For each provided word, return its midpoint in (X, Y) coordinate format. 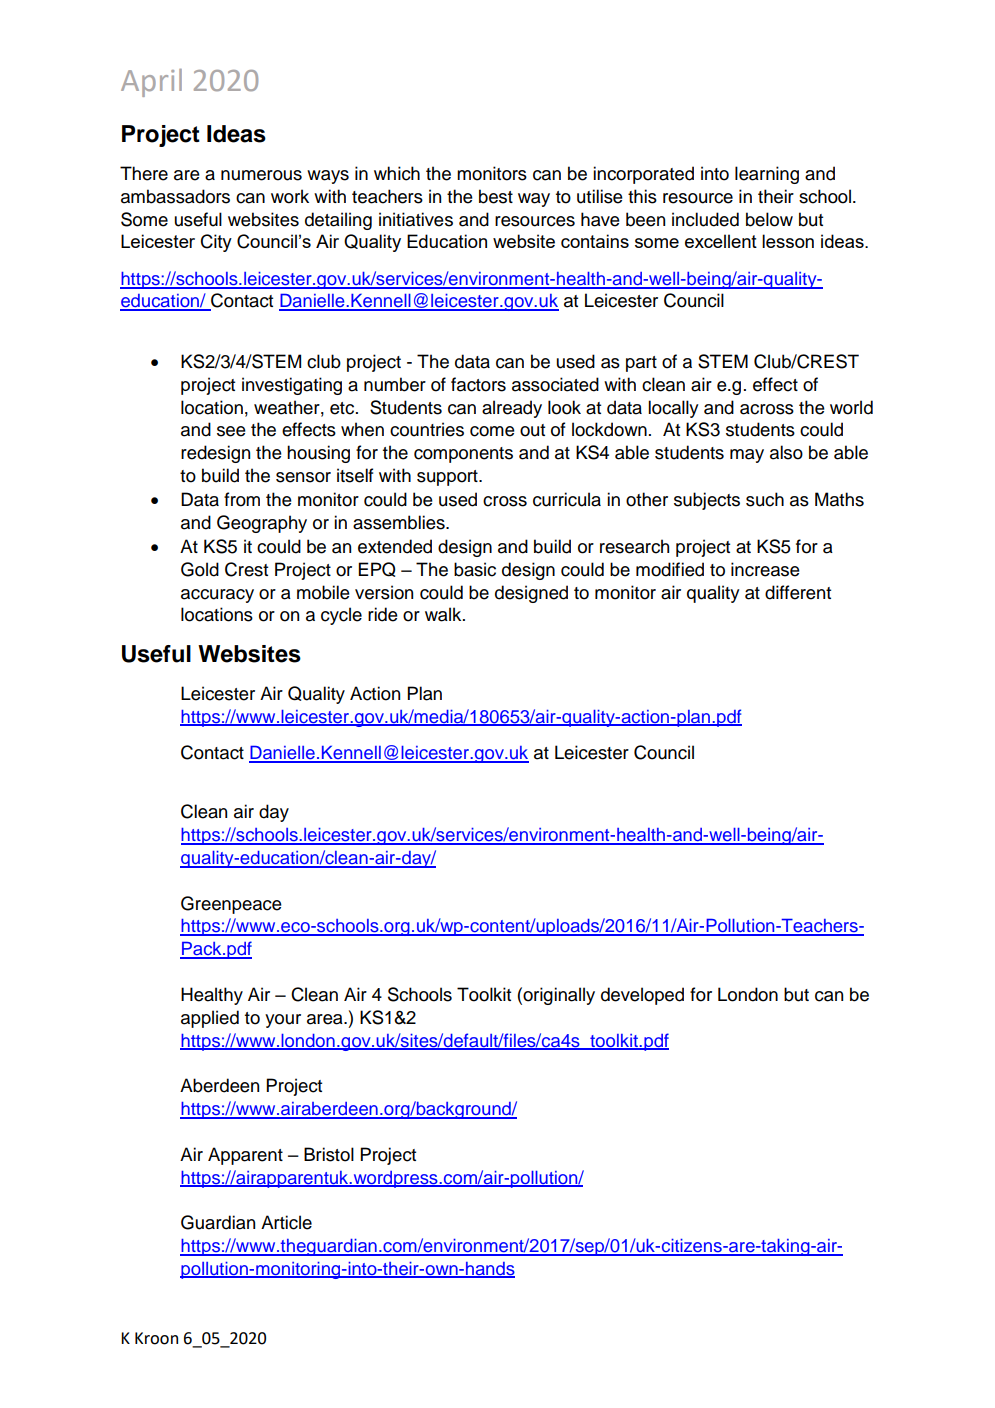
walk (444, 614)
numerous (261, 175)
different (798, 592)
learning (767, 175)
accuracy (217, 596)
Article (286, 1222)
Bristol (329, 1154)
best (496, 196)
